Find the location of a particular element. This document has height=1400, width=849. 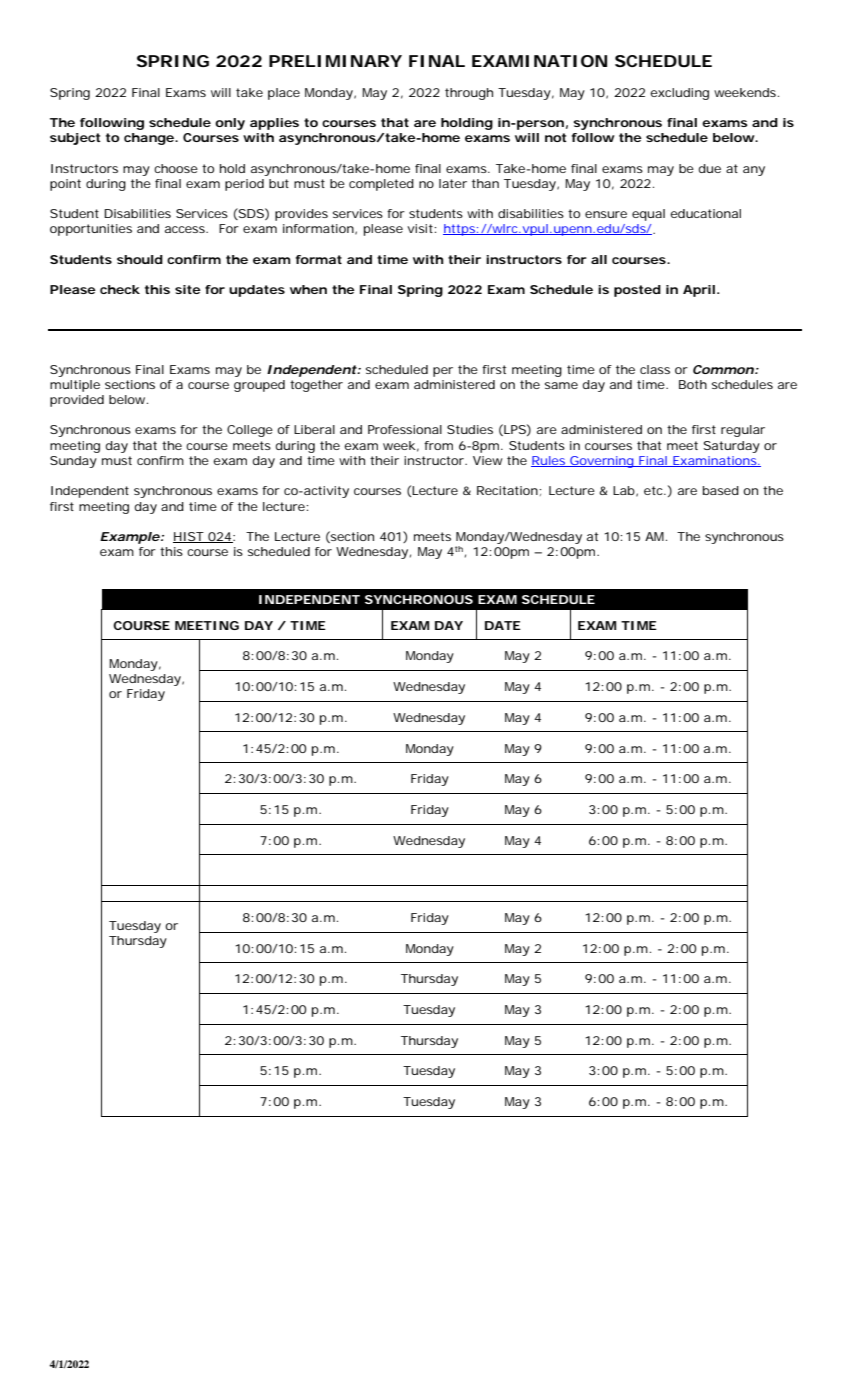

HIST is located at coordinates (189, 537).
